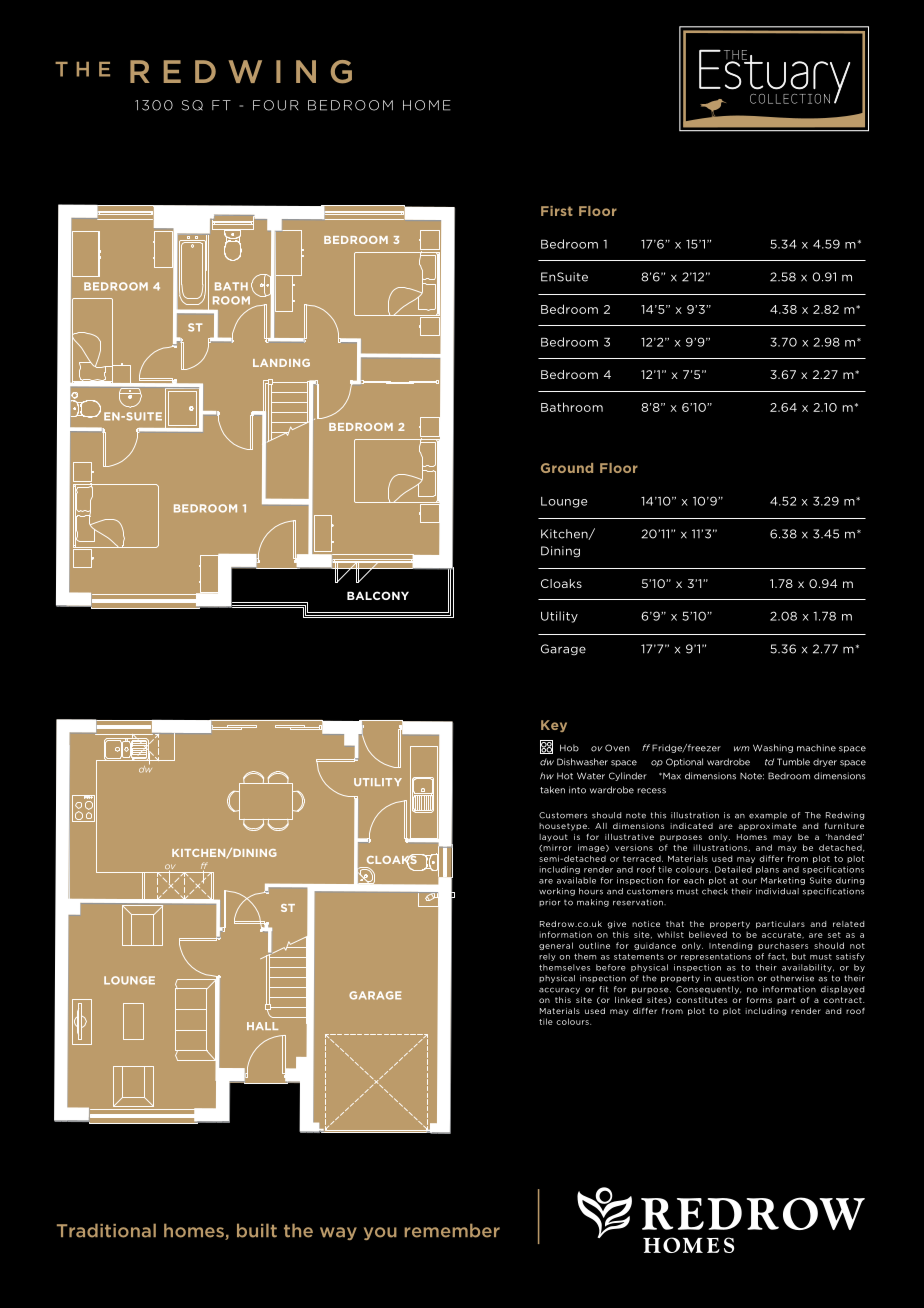 The width and height of the document is (924, 1308). Describe the element at coordinates (567, 468) in the document. I see `Ground` at that location.
